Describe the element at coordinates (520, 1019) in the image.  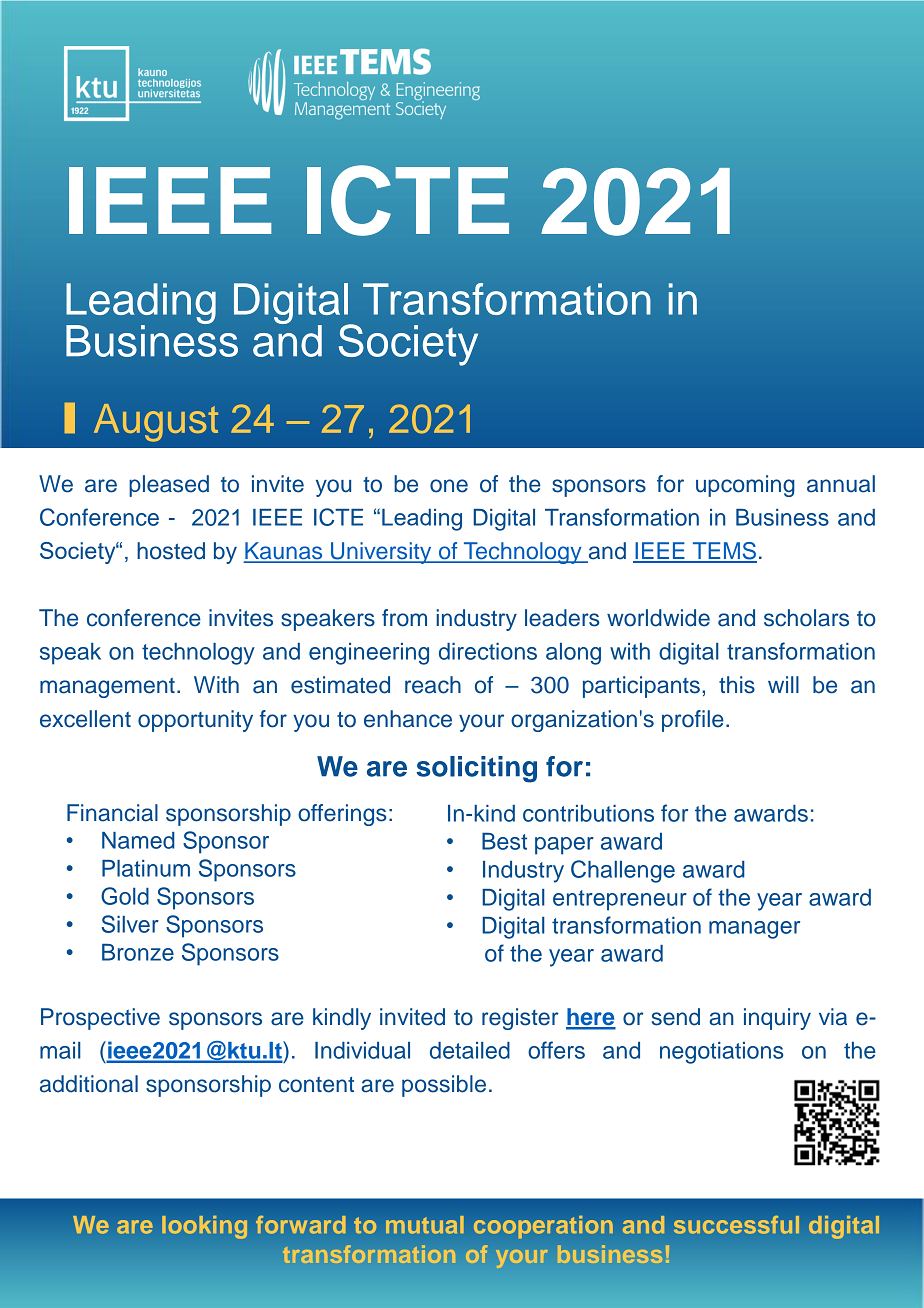
I see `register` at that location.
